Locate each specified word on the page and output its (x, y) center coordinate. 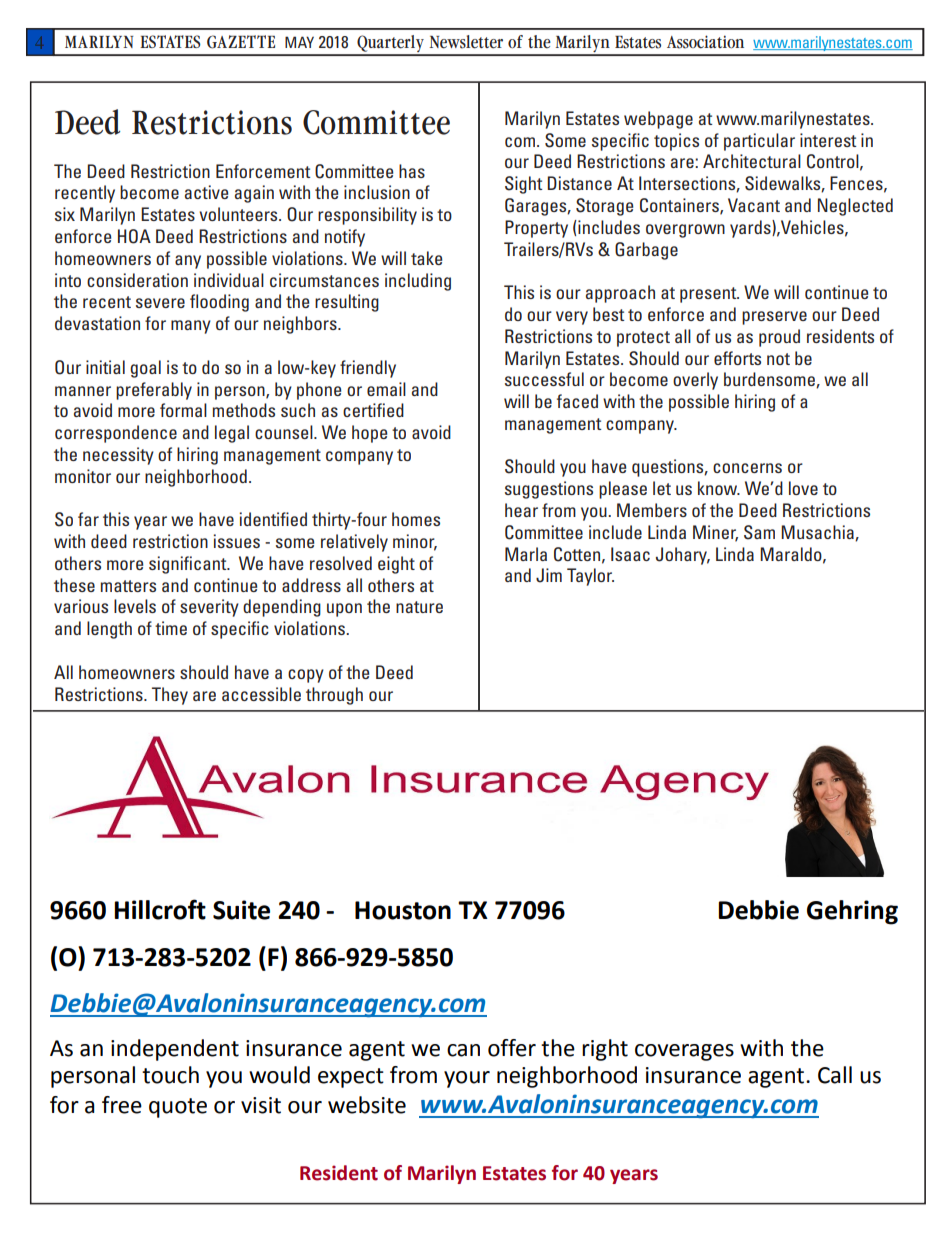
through (334, 696)
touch (170, 1075)
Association (705, 42)
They (170, 696)
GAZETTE (241, 42)
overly (695, 381)
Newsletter (466, 42)
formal (183, 410)
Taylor (590, 577)
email (386, 389)
